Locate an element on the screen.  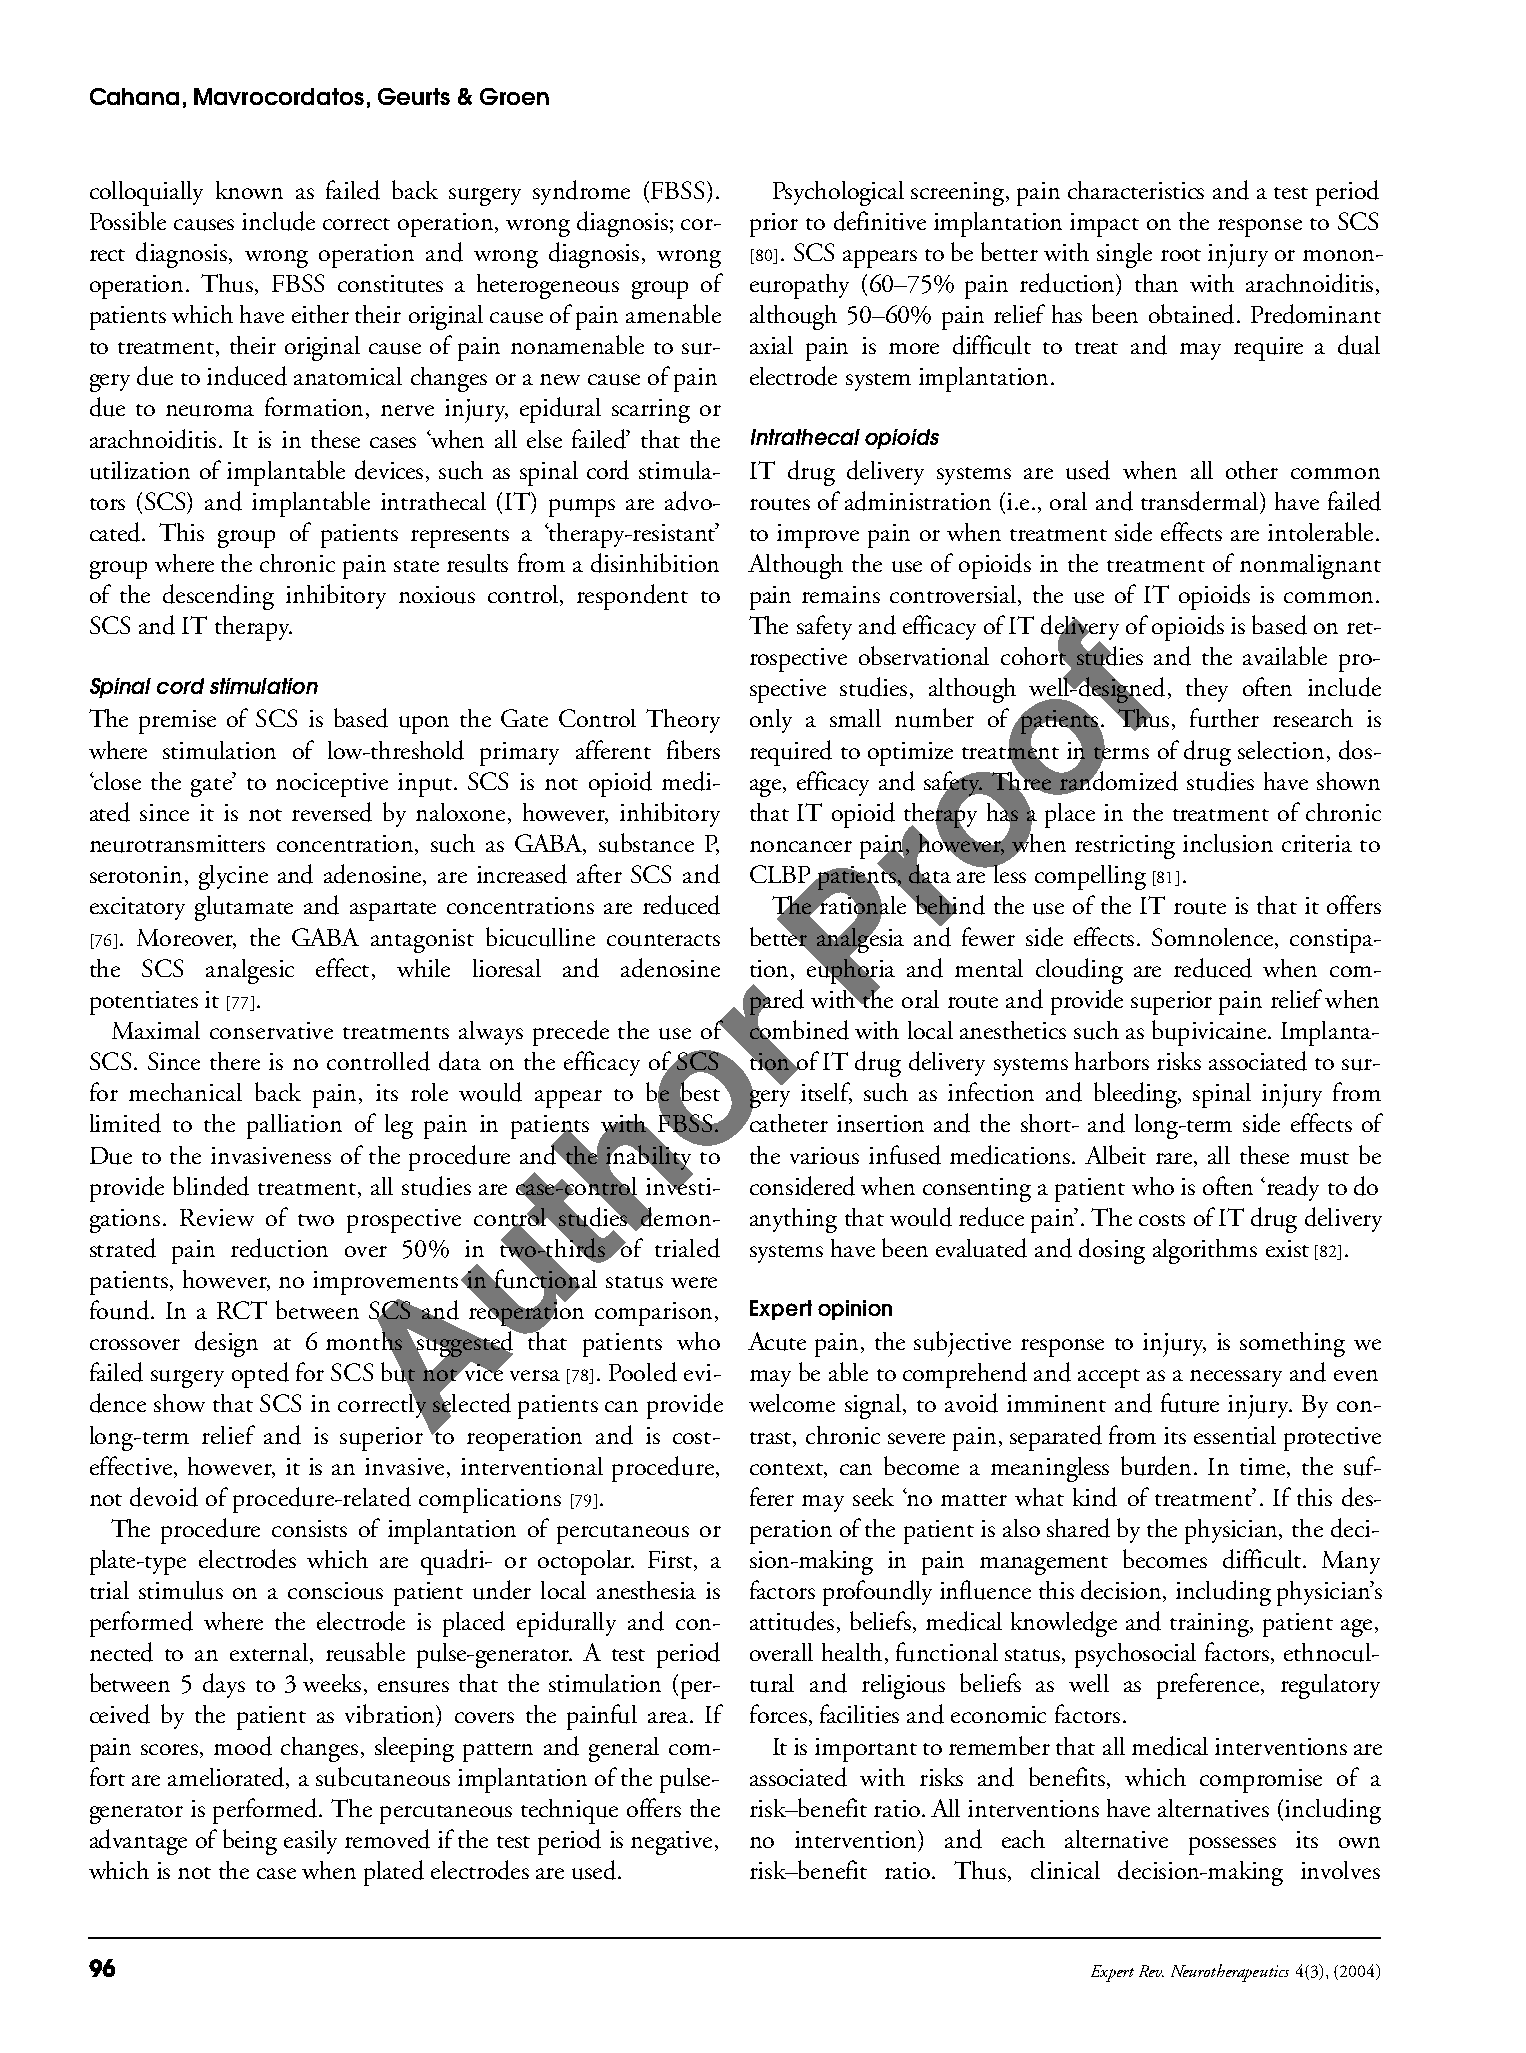
harbors is located at coordinates (1112, 1060).
